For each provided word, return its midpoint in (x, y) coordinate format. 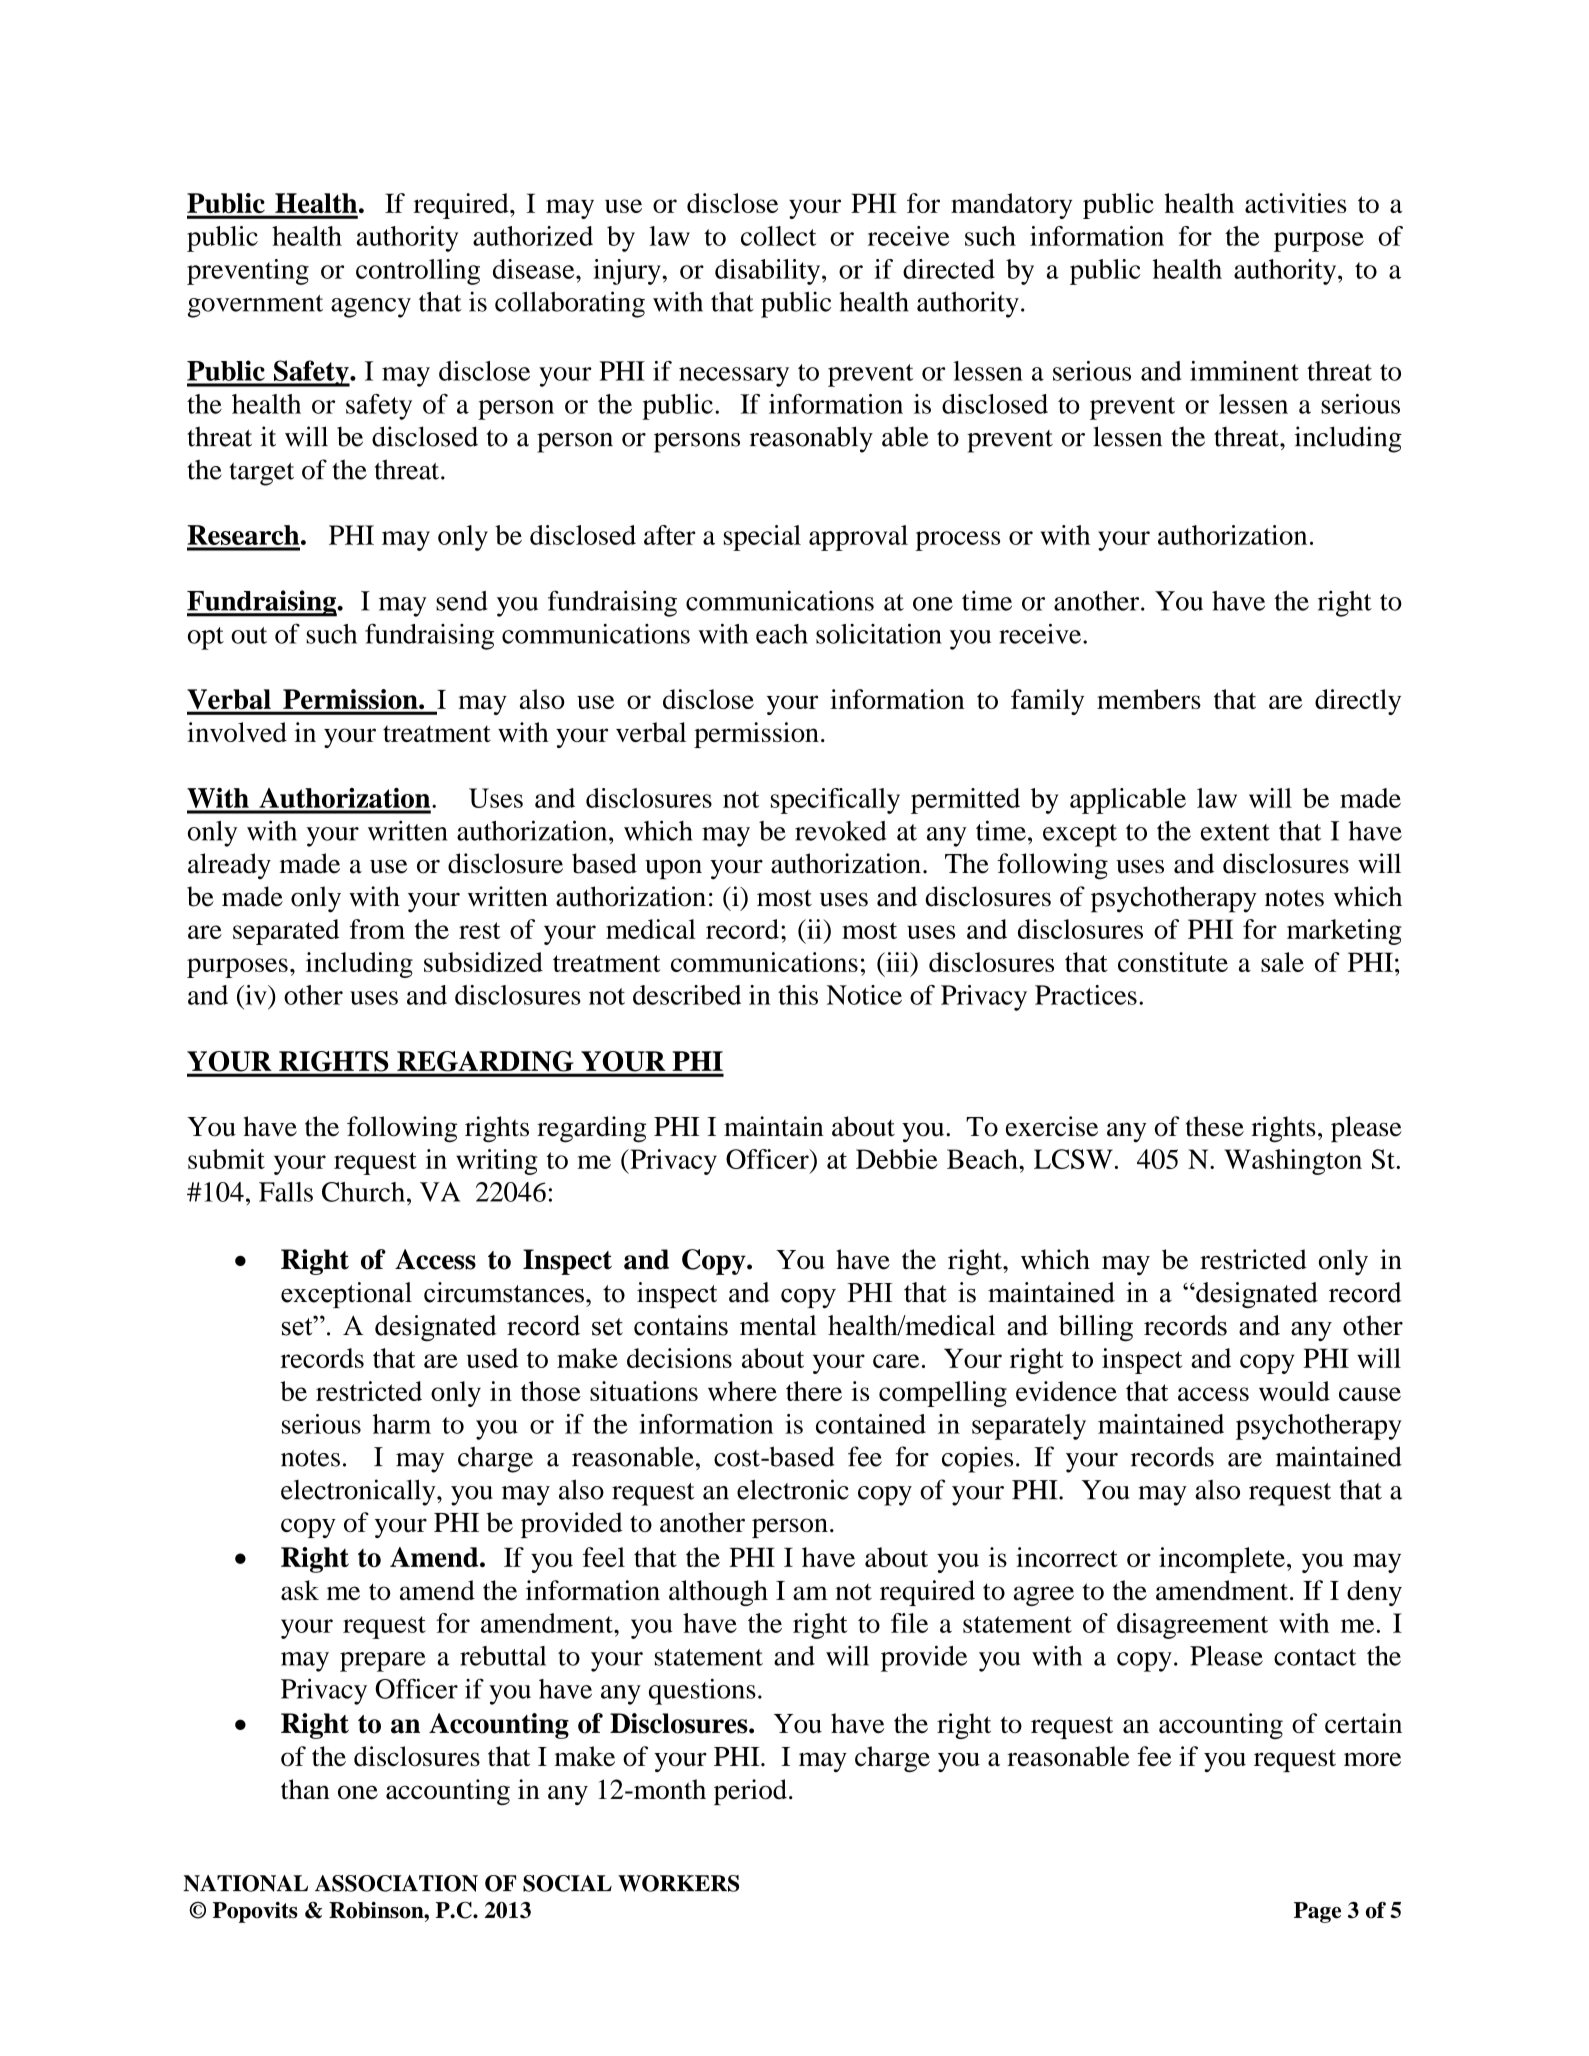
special (762, 538)
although (718, 1593)
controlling (418, 272)
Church (363, 1192)
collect (778, 236)
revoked (841, 831)
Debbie (897, 1159)
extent (1235, 832)
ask (300, 1590)
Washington (1293, 1162)
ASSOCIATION (396, 1883)
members (1149, 699)
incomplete (1222, 1560)
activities (1296, 203)
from (377, 929)
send (462, 601)
